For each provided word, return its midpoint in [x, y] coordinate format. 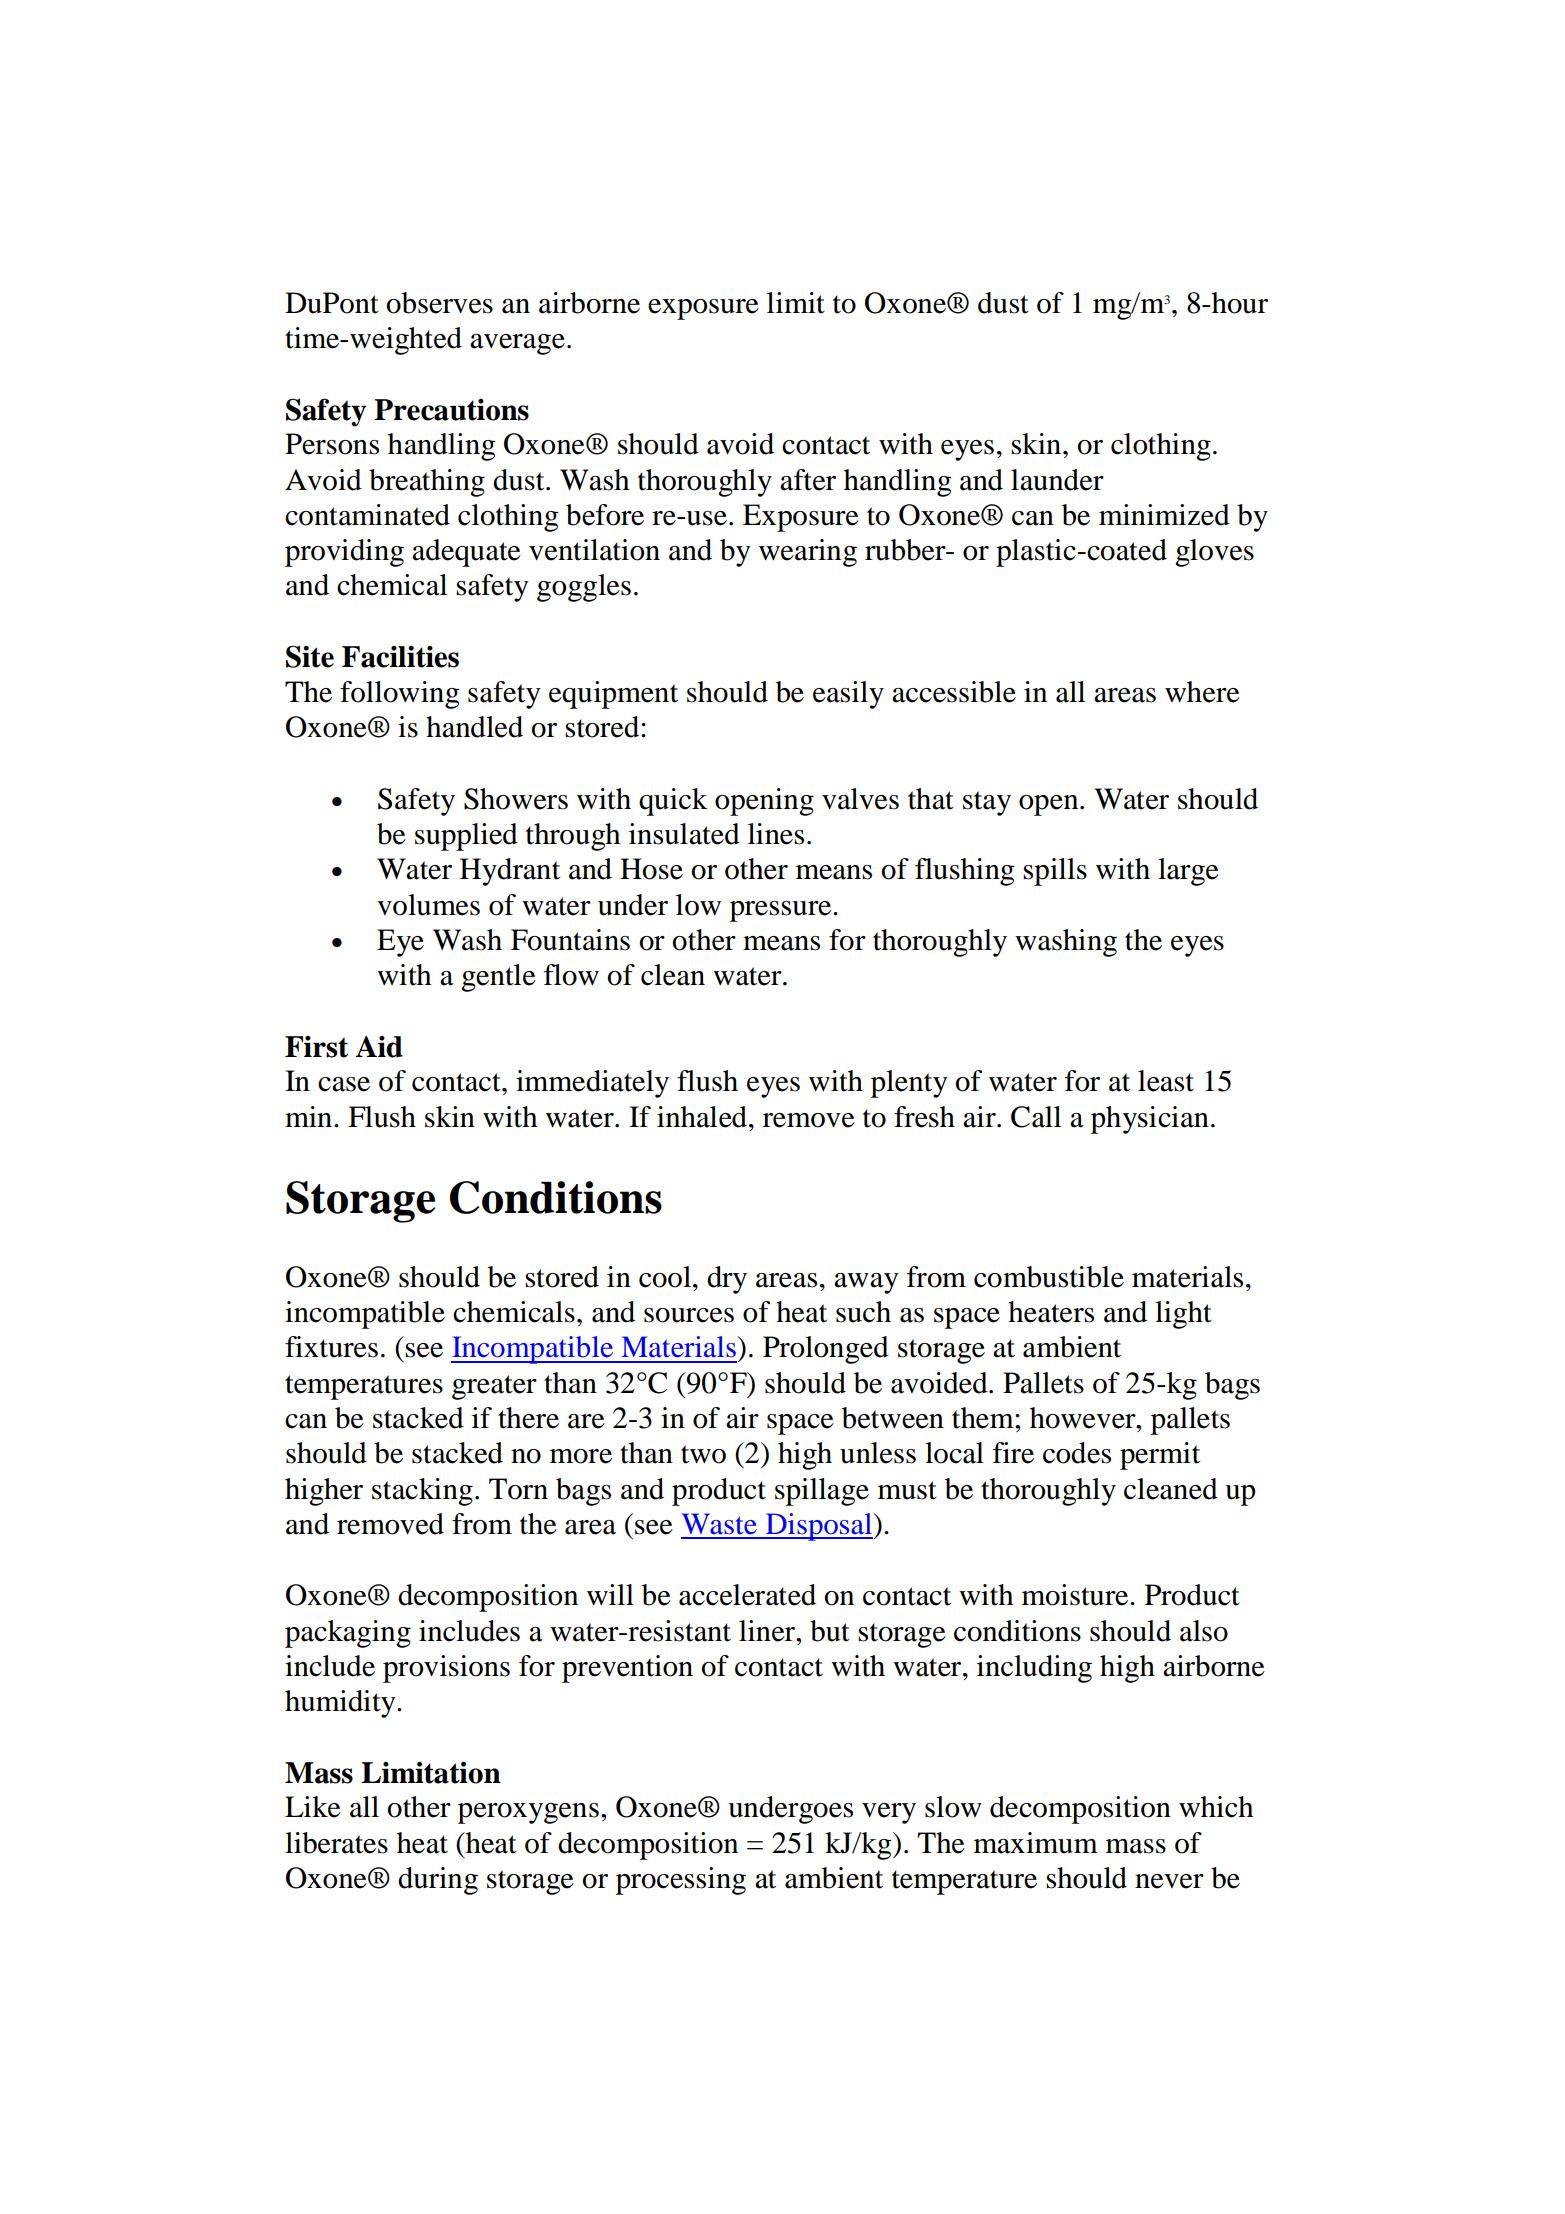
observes [440, 303]
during [438, 1881]
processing [681, 1881]
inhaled [702, 1117]
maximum [1036, 1843]
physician [1150, 1120]
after [808, 480]
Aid [379, 1047]
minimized [1164, 515]
